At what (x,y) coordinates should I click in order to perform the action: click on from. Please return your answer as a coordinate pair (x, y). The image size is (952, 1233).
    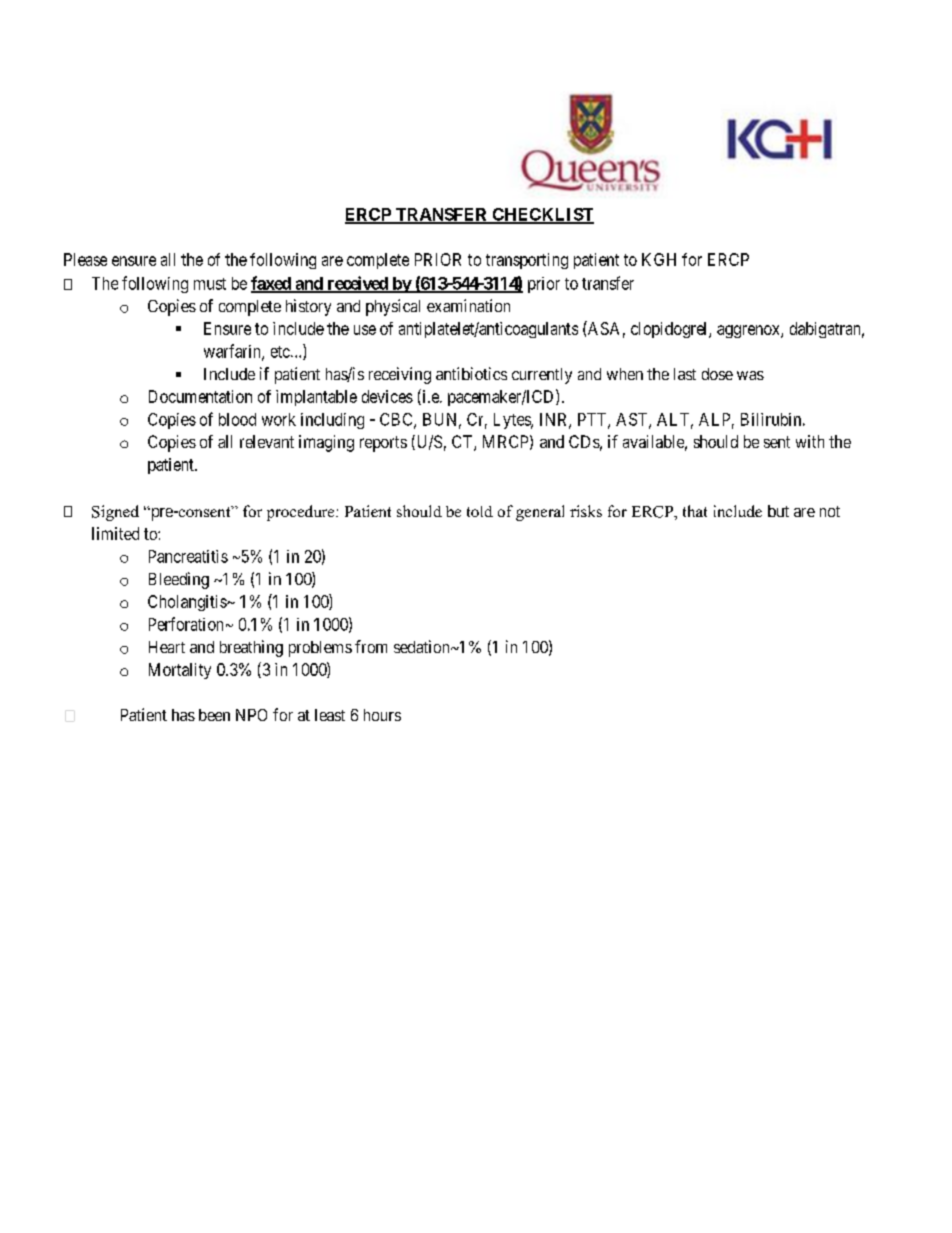
    Looking at the image, I should click on (371, 646).
